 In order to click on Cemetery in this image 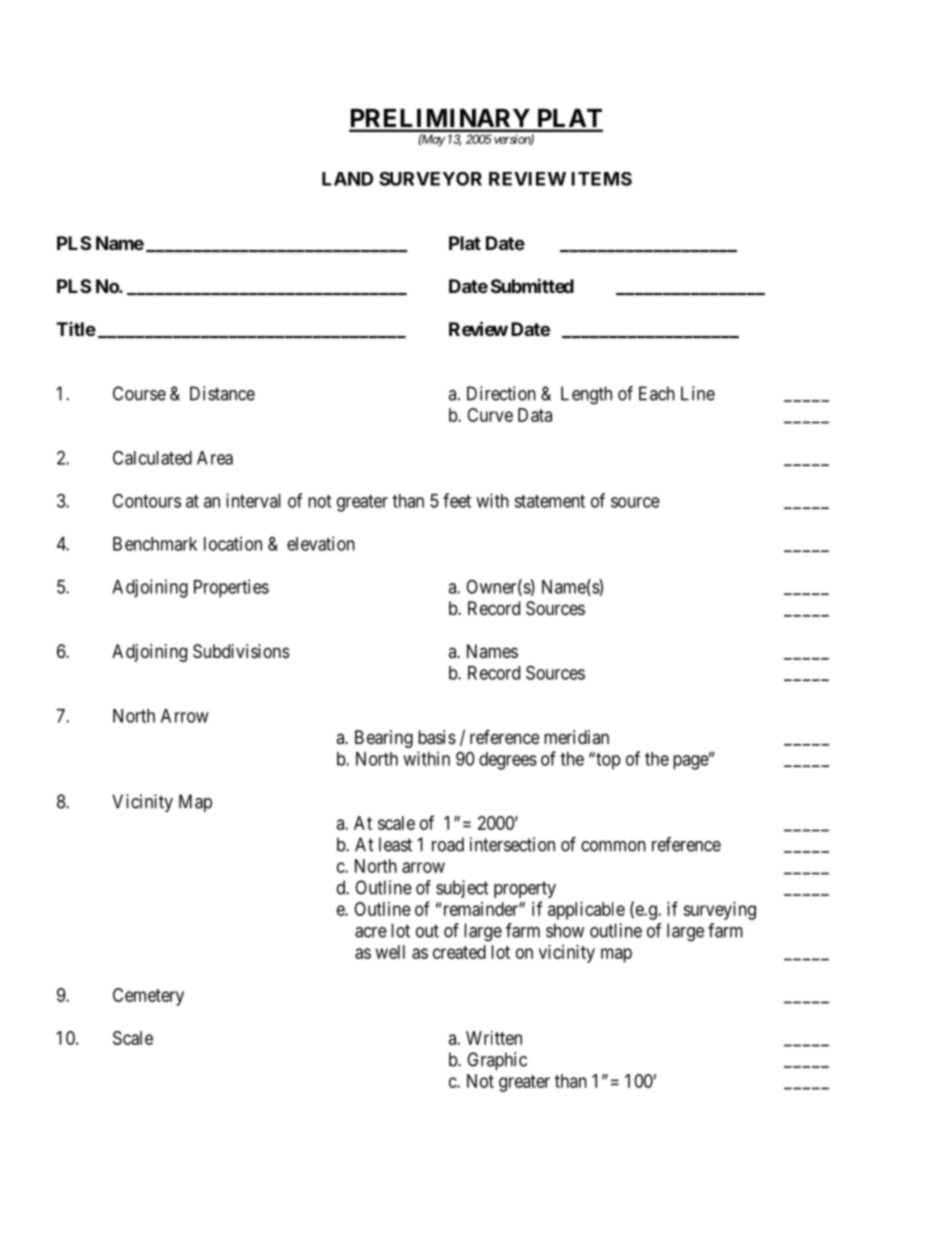, I will do `click(148, 997)`.
